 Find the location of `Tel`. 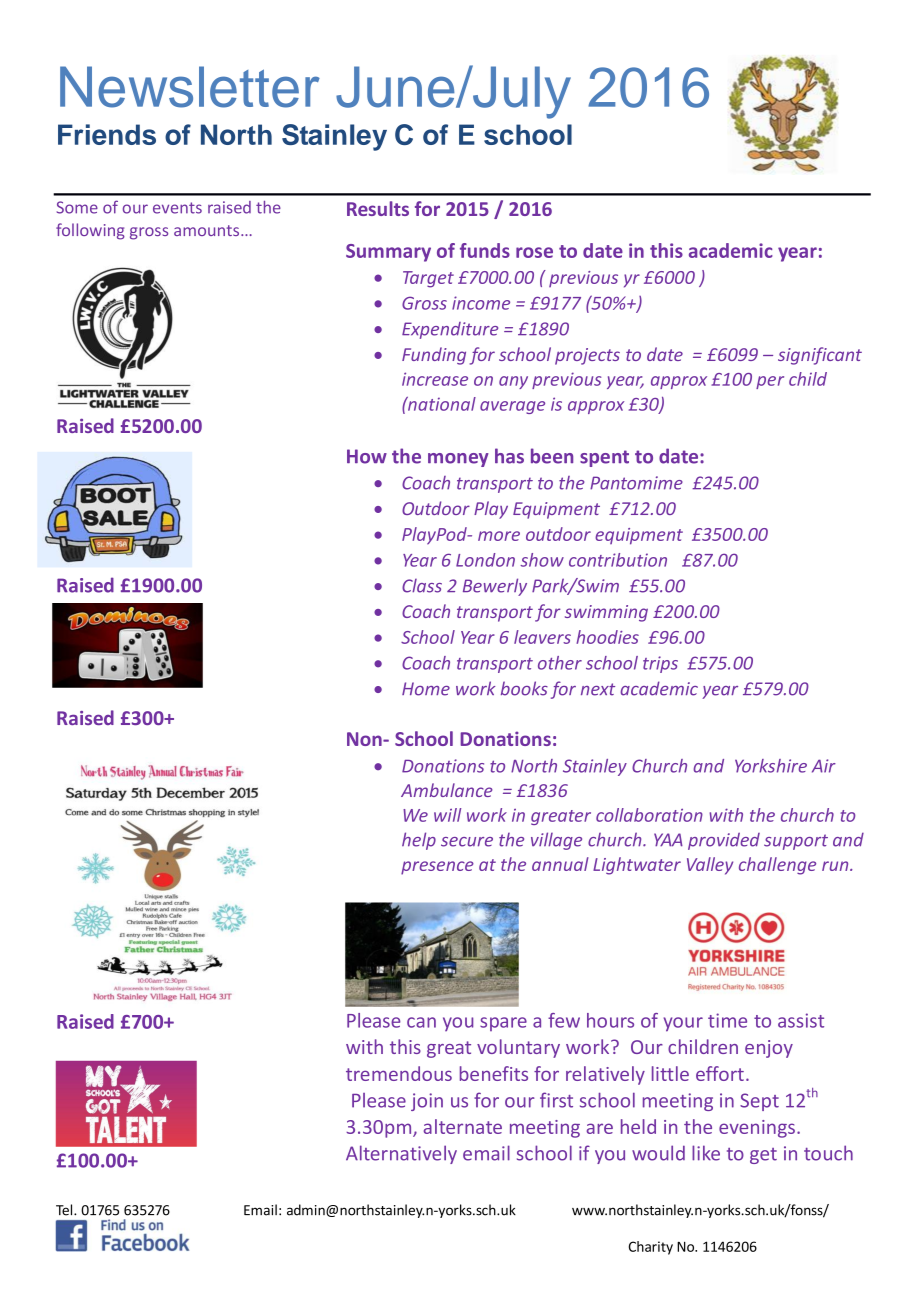

Tel is located at coordinates (65, 1210).
